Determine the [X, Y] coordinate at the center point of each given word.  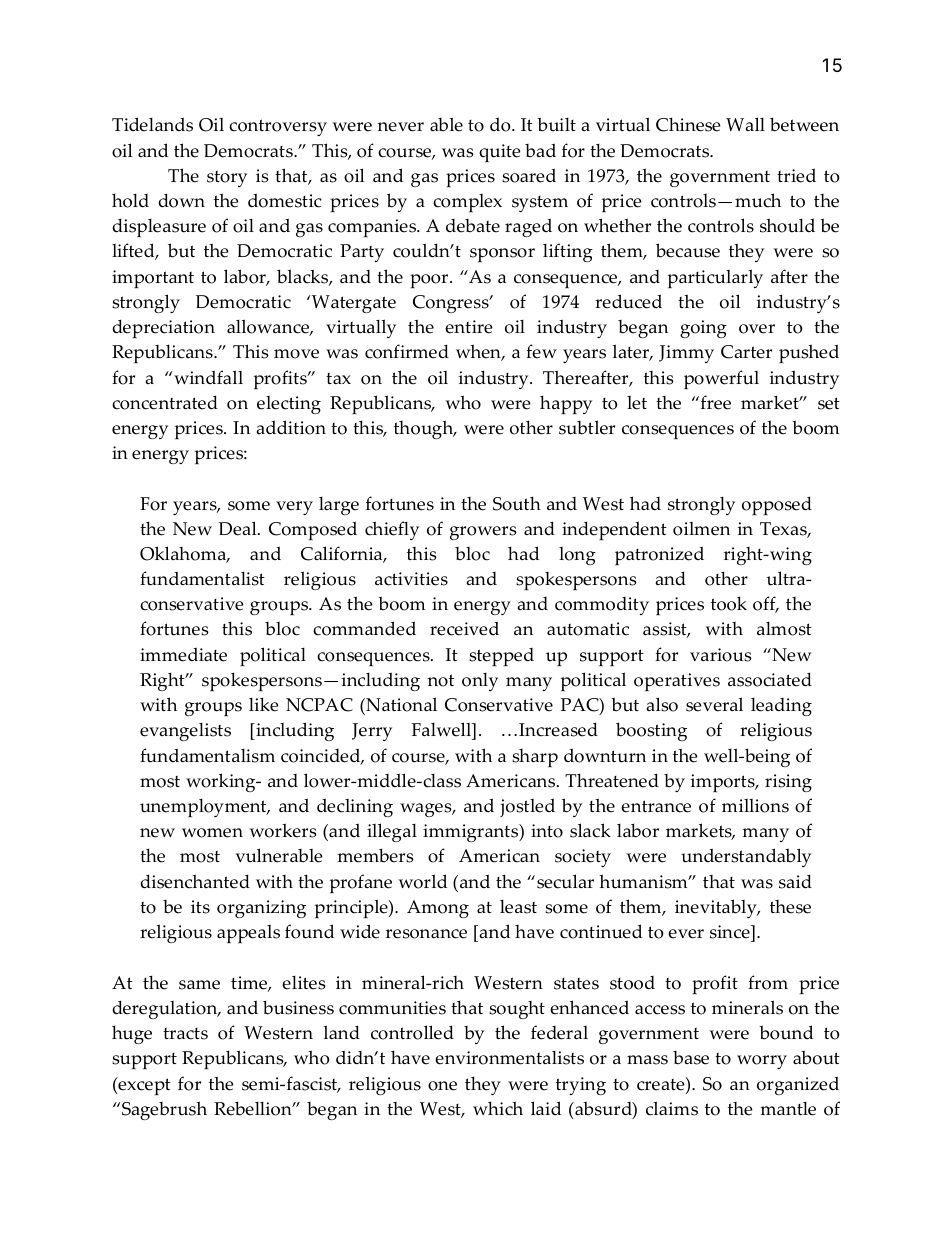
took [729, 603]
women [212, 833]
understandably [746, 857]
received [464, 628]
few [541, 351]
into [547, 831]
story [227, 178]
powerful [721, 379]
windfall [208, 377]
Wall [745, 124]
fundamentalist [202, 578]
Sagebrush [164, 1110]
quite [500, 153]
